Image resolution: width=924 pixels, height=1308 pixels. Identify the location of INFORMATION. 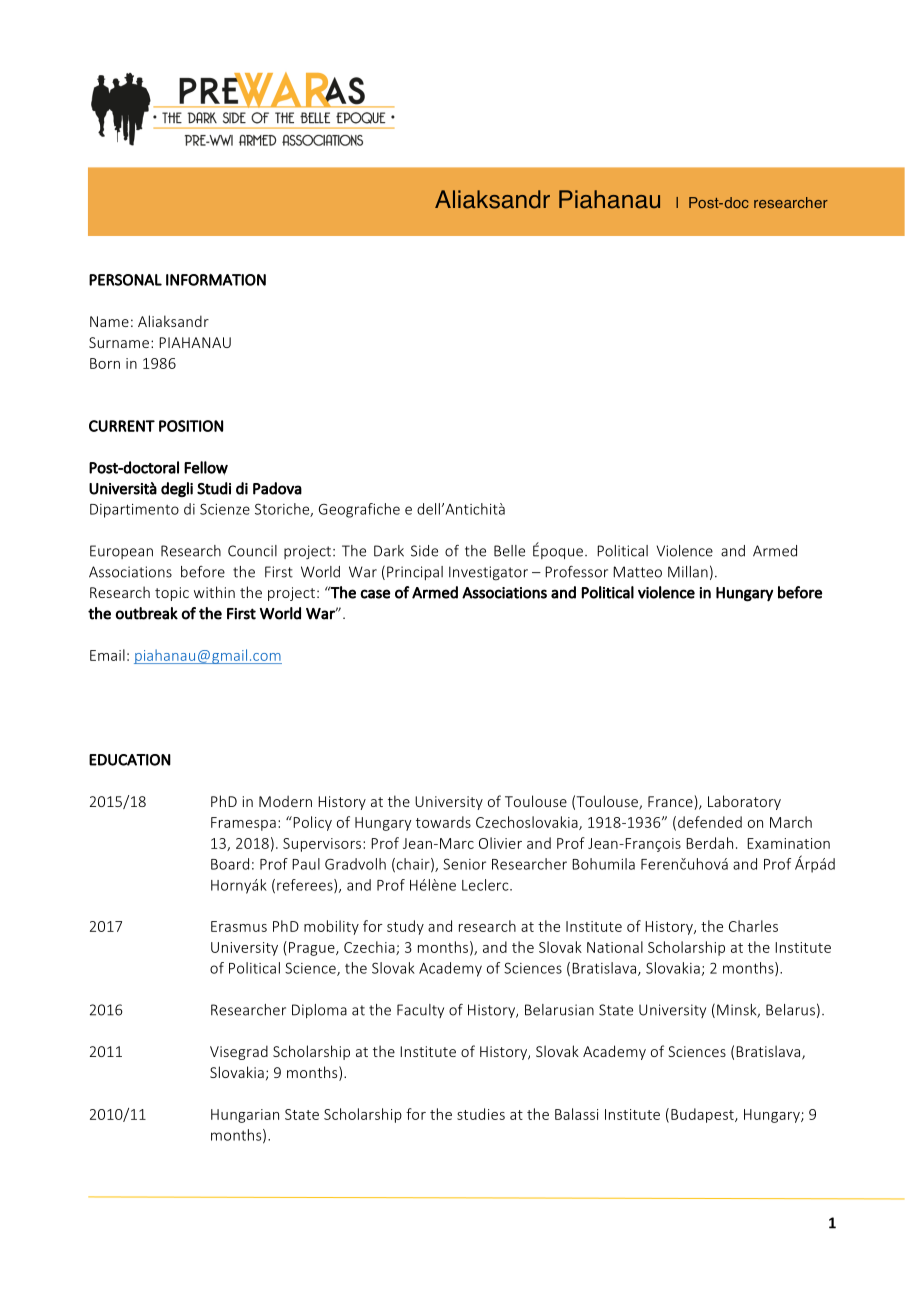
(216, 280).
